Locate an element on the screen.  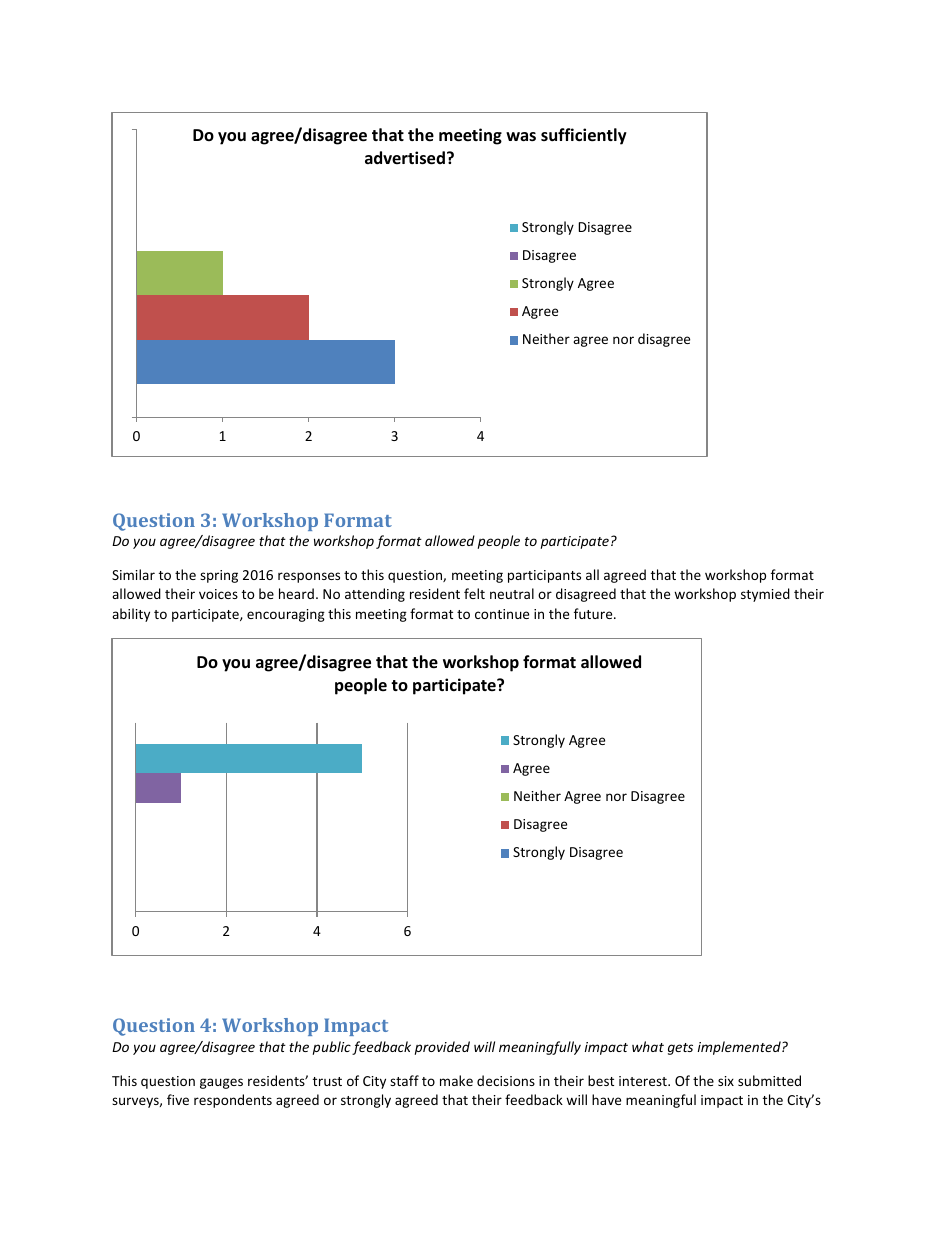
future is located at coordinates (594, 613).
